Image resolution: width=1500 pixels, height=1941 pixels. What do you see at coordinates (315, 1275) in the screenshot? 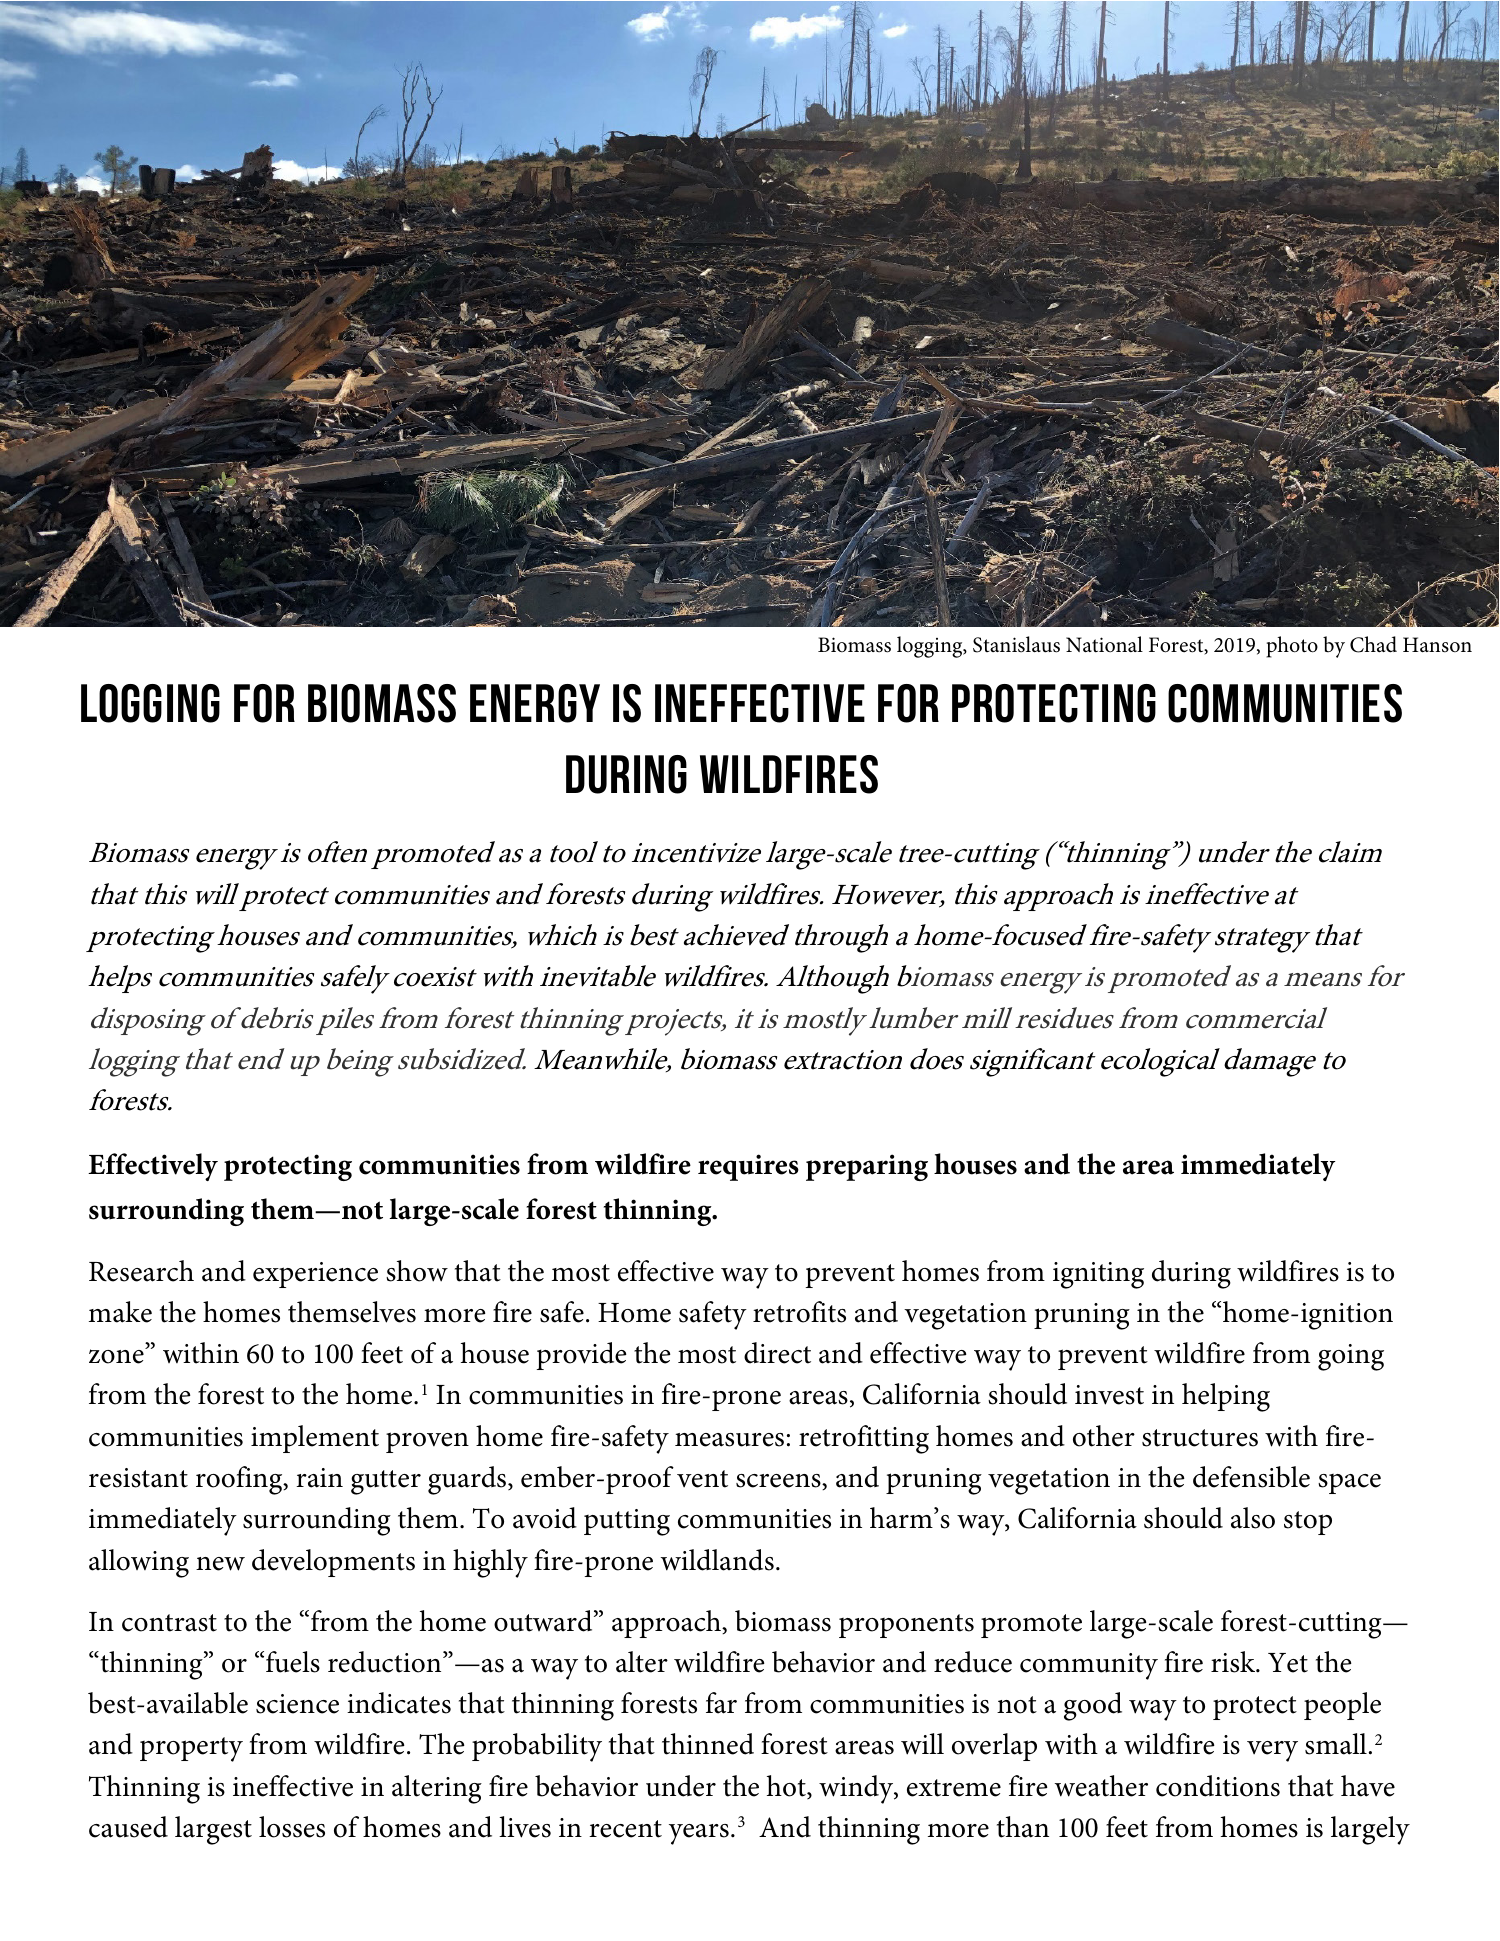
I see `experience` at bounding box center [315, 1275].
